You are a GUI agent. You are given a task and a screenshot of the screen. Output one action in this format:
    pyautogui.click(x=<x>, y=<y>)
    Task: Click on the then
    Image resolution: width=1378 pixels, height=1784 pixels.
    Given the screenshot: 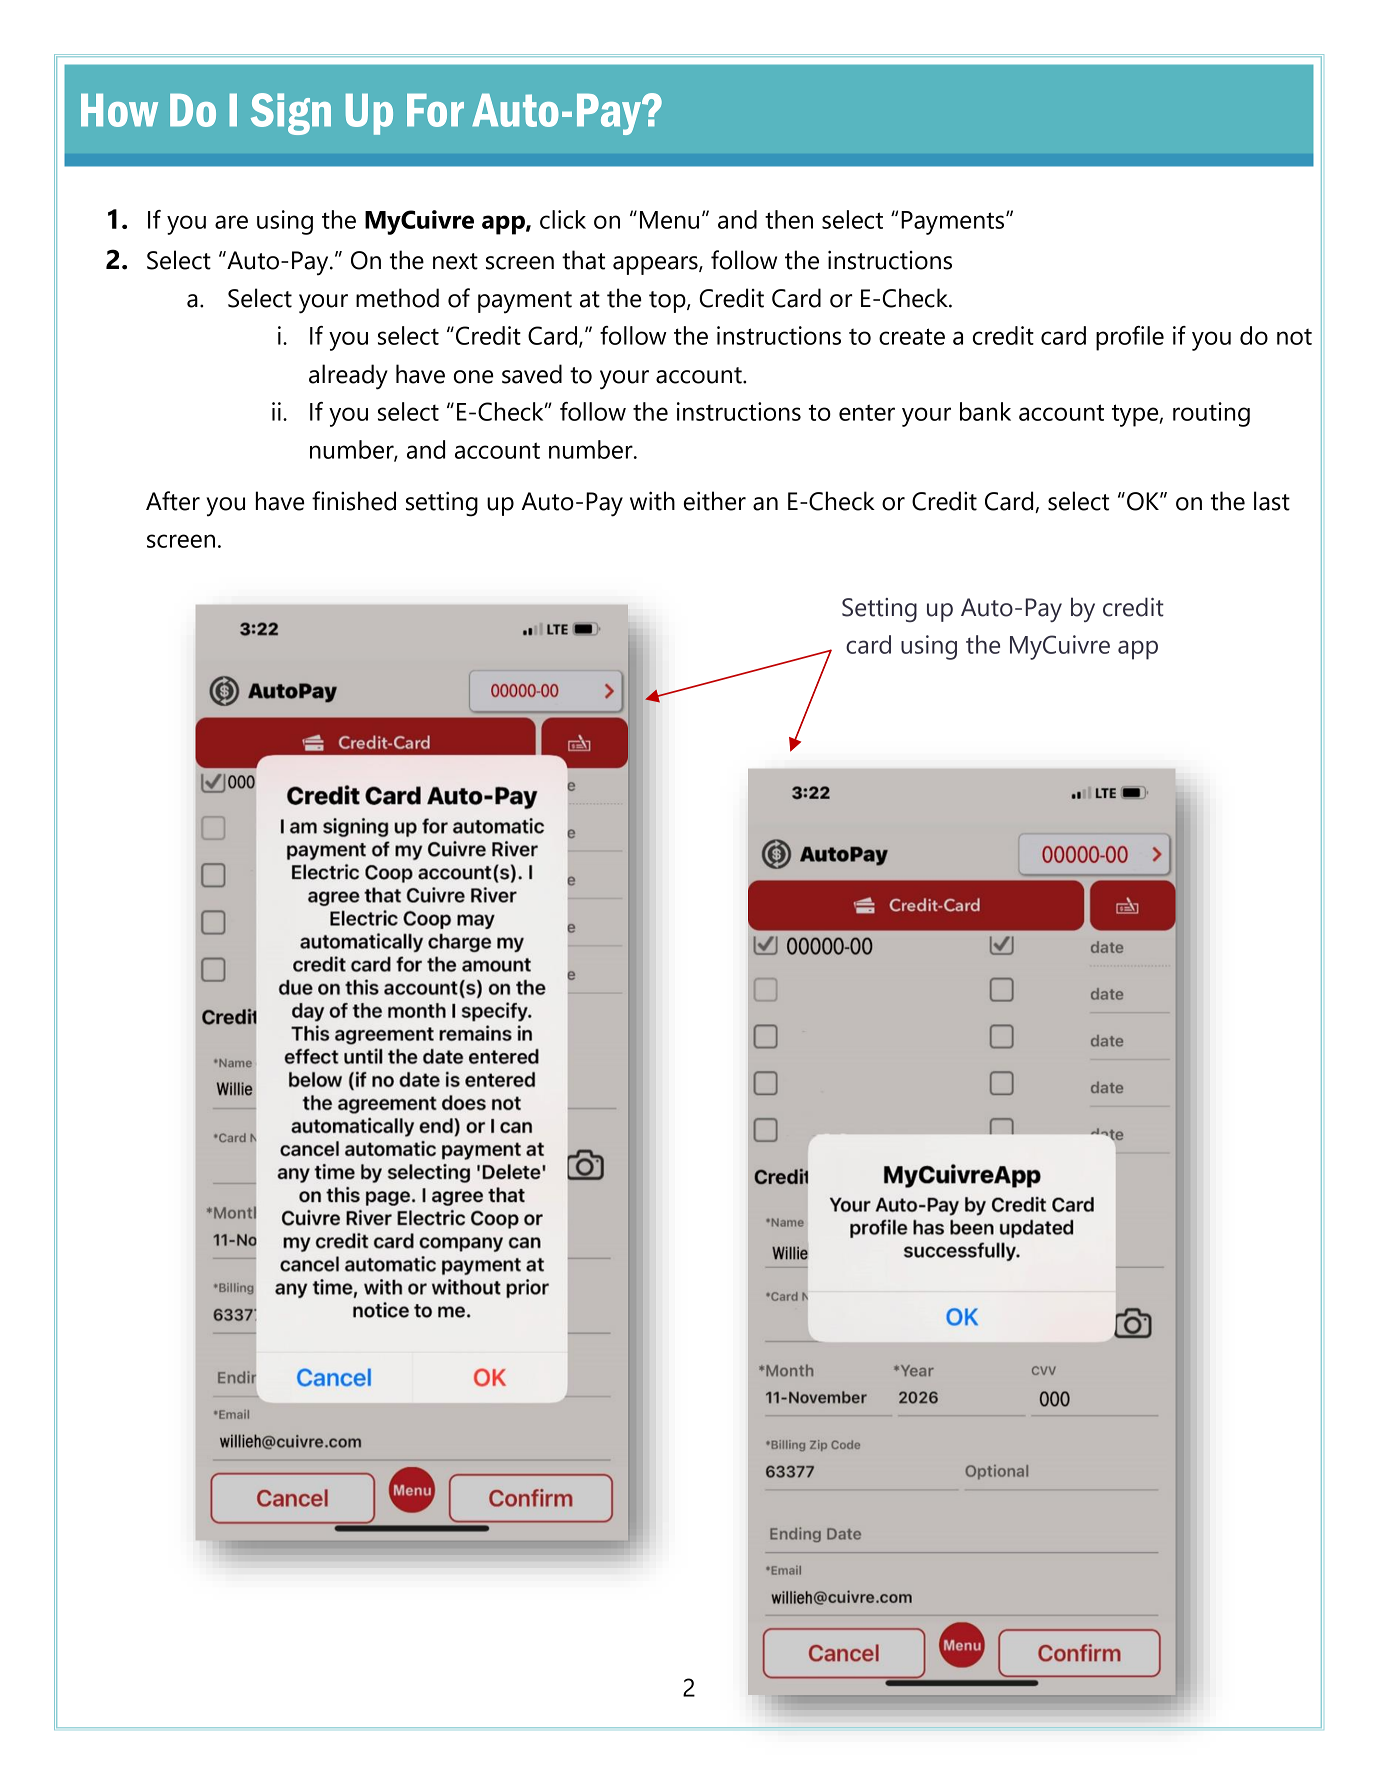 What is the action you would take?
    pyautogui.click(x=789, y=219)
